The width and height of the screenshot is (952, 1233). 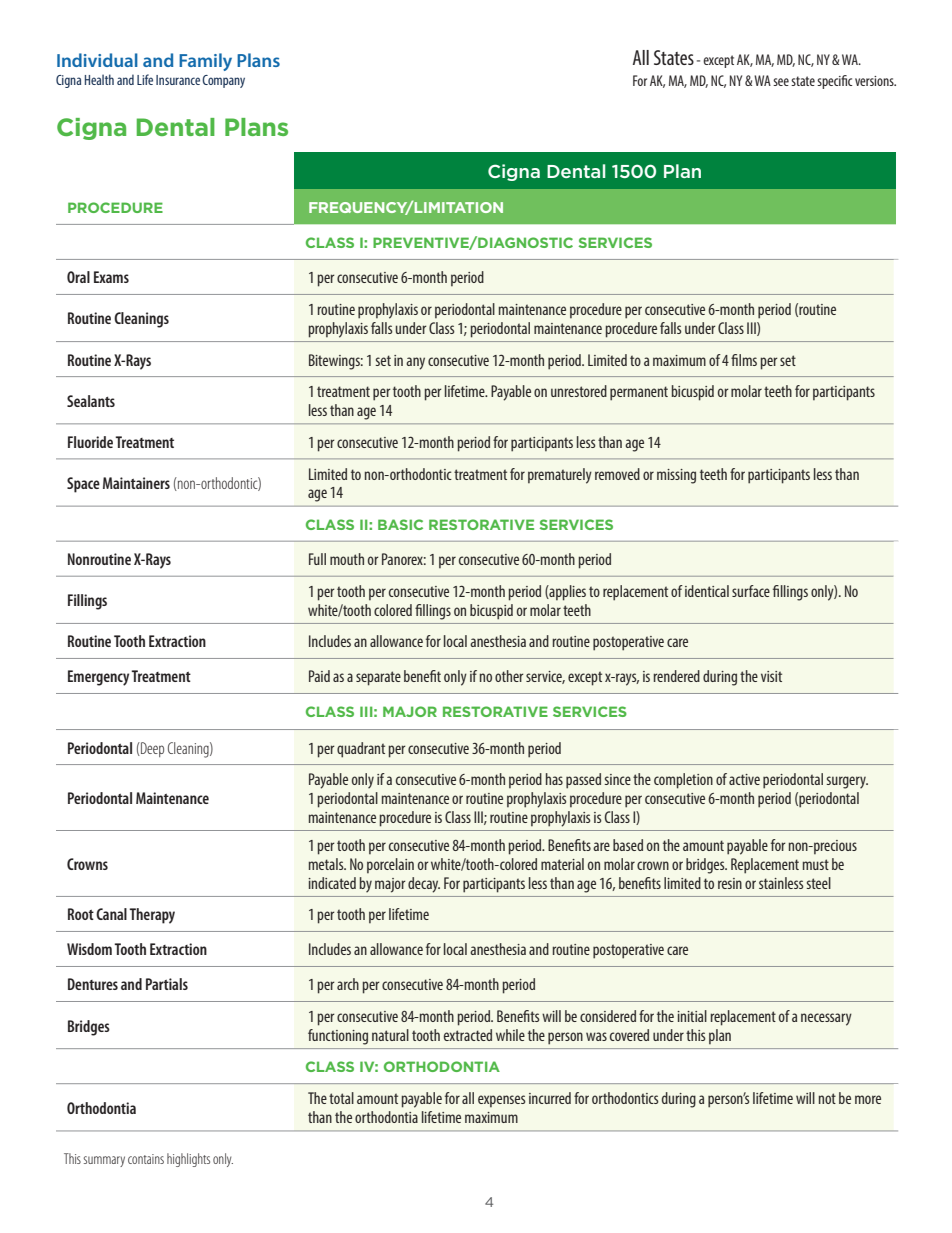 I want to click on not, so click(x=827, y=1098).
